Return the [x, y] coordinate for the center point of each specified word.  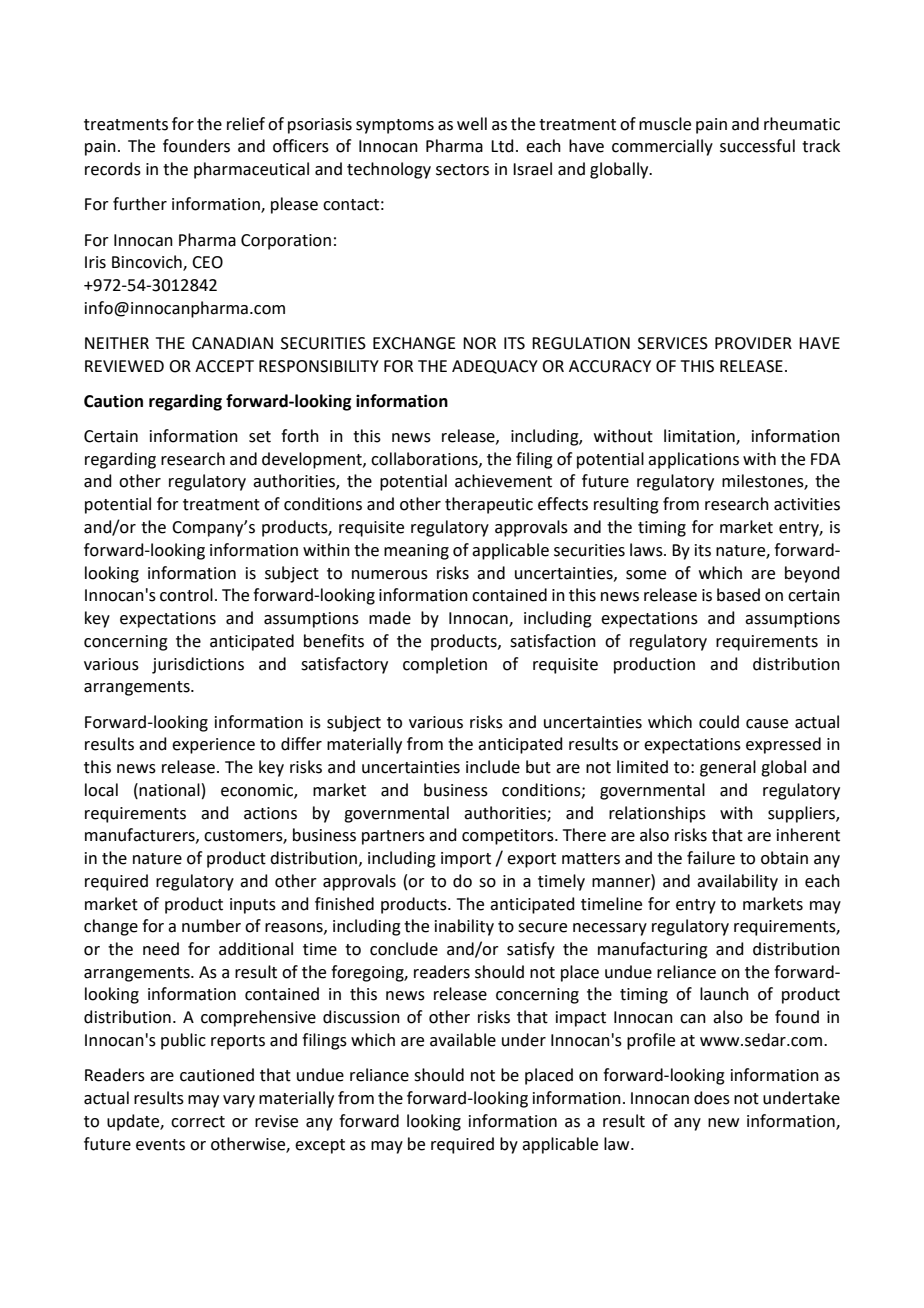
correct [198, 1122]
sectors [462, 170]
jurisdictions [198, 665]
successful [757, 146]
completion [445, 665]
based [738, 595]
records [113, 169]
